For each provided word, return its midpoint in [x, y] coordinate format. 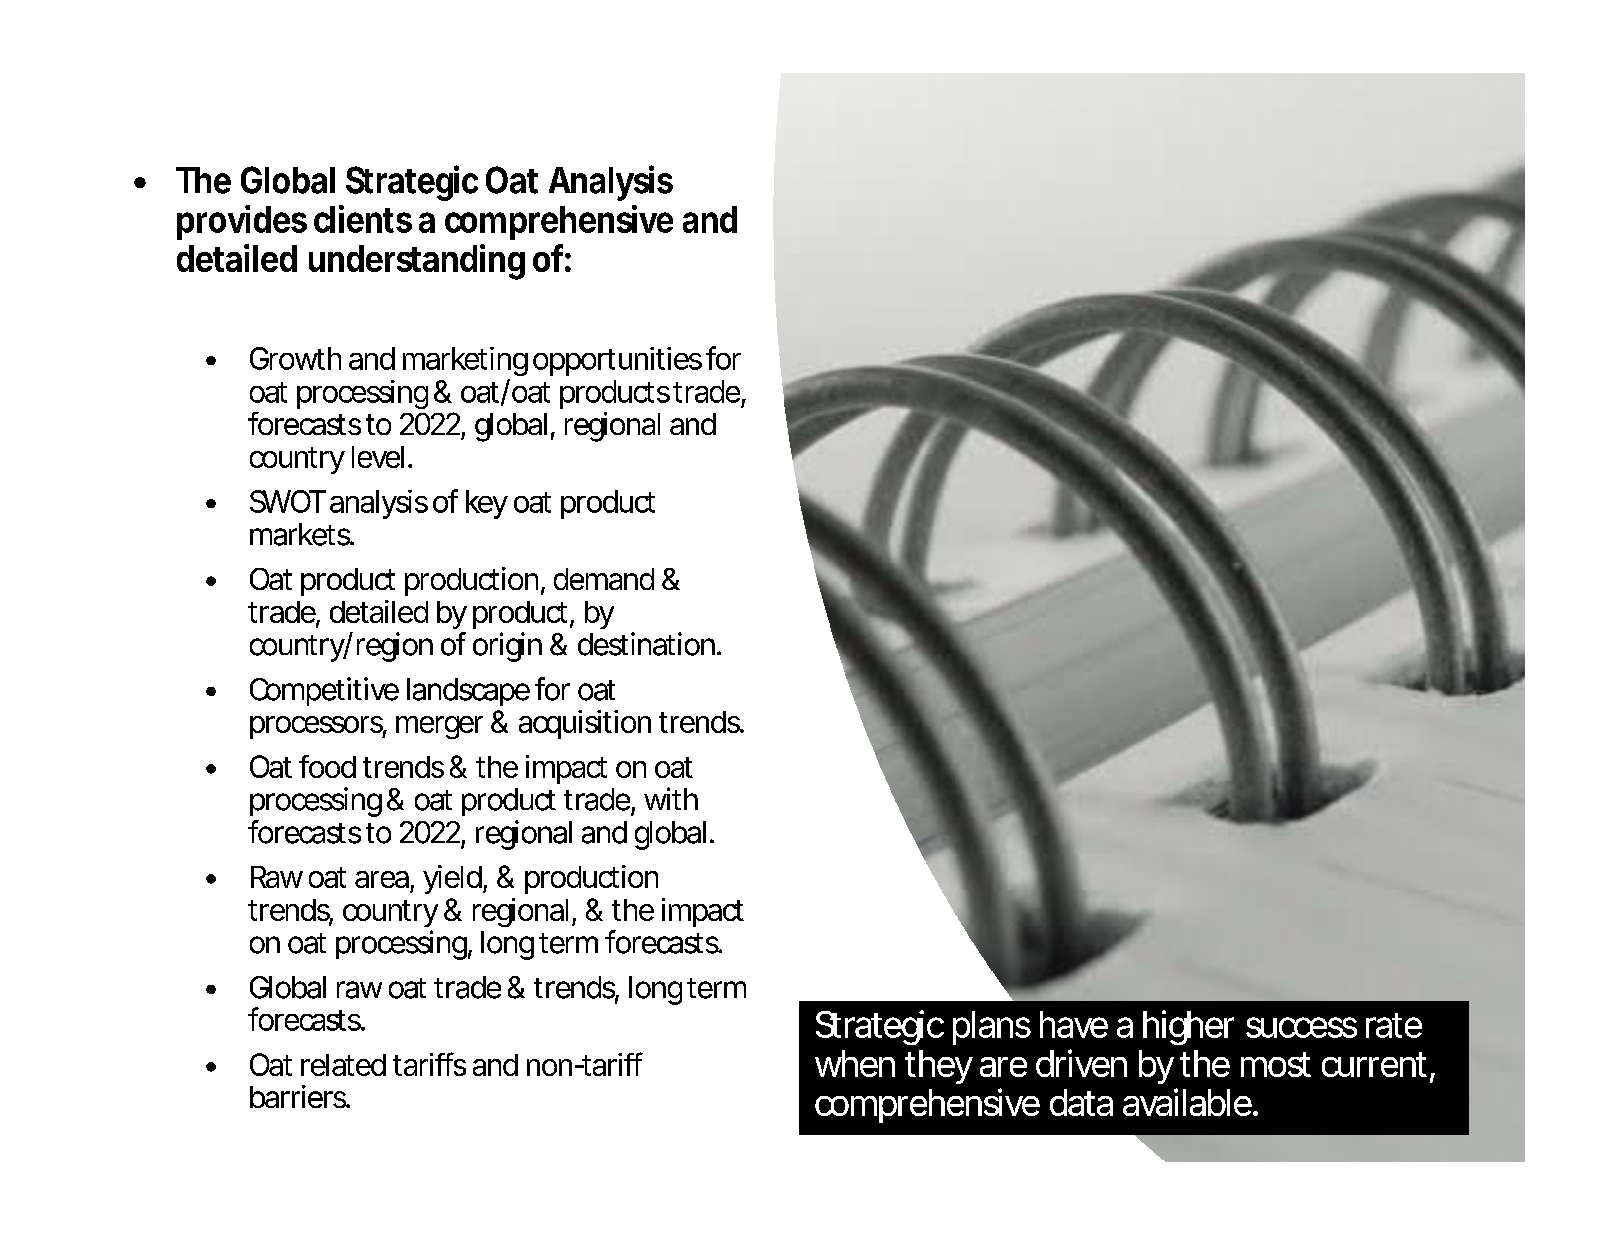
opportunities [617, 361]
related [343, 1065]
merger [439, 727]
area [382, 879]
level [378, 457]
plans [992, 1028]
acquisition [585, 724]
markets [301, 534]
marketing [465, 361]
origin [507, 647]
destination [646, 644]
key [487, 504]
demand [604, 579]
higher [1188, 1027]
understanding [417, 262]
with [671, 798]
